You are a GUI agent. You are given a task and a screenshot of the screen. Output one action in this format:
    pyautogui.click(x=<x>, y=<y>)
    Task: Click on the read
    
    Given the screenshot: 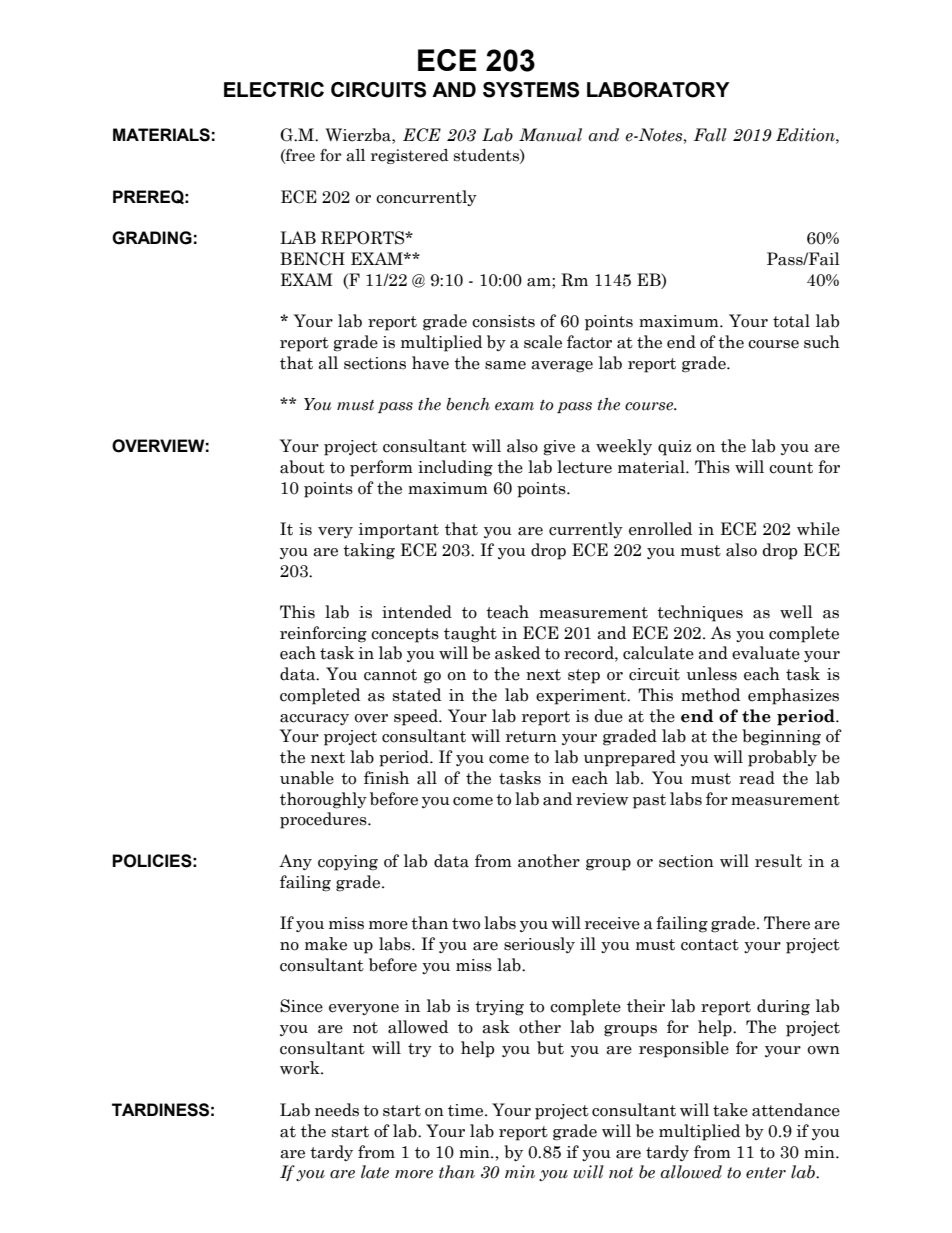 What is the action you would take?
    pyautogui.click(x=757, y=778)
